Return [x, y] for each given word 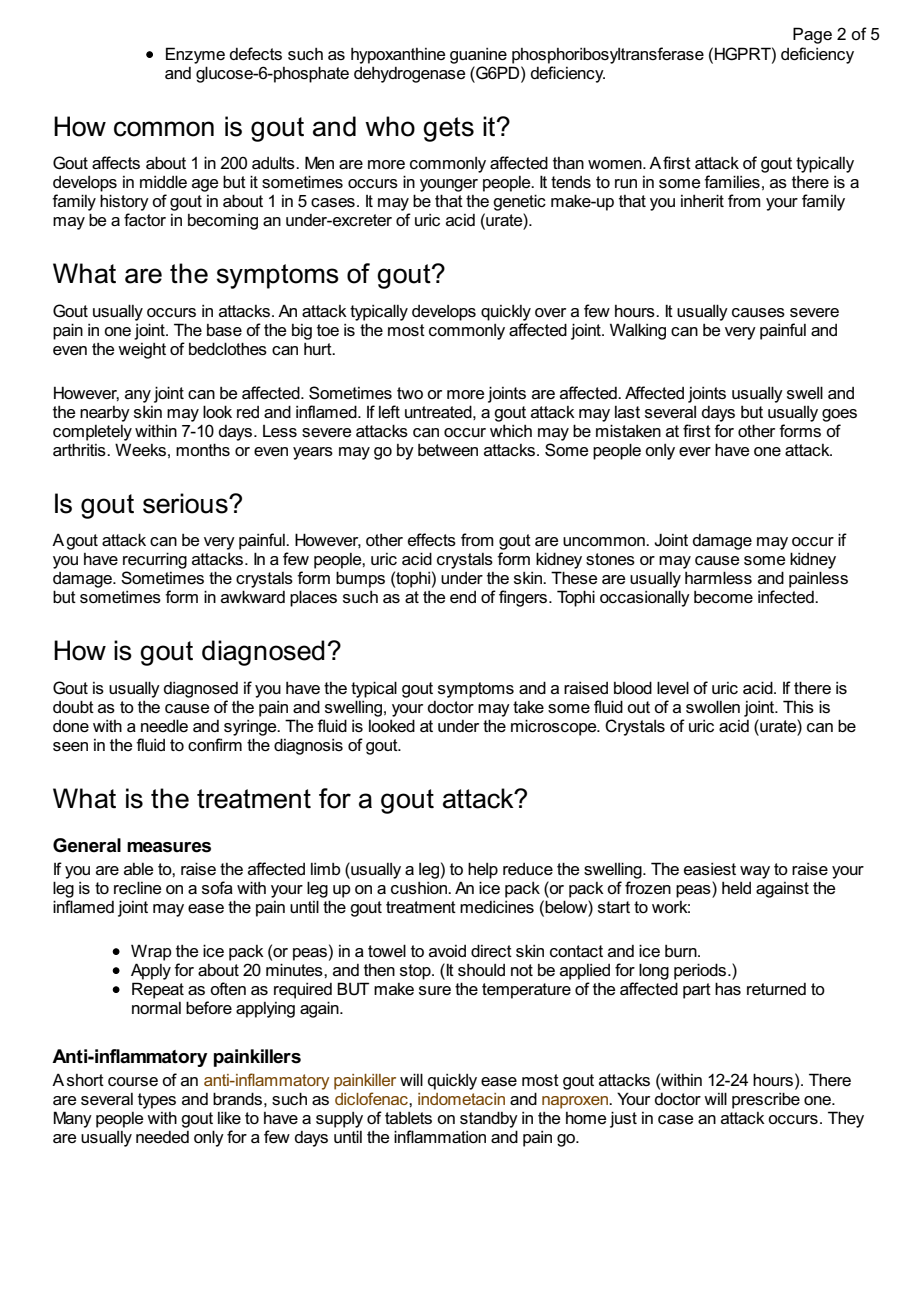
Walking [638, 331]
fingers [524, 598]
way [755, 872]
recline [137, 887]
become [723, 597]
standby [489, 1119]
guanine [478, 56]
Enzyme [195, 55]
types [157, 1101]
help [483, 870]
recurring [155, 560]
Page [812, 35]
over [550, 312]
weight [142, 351]
